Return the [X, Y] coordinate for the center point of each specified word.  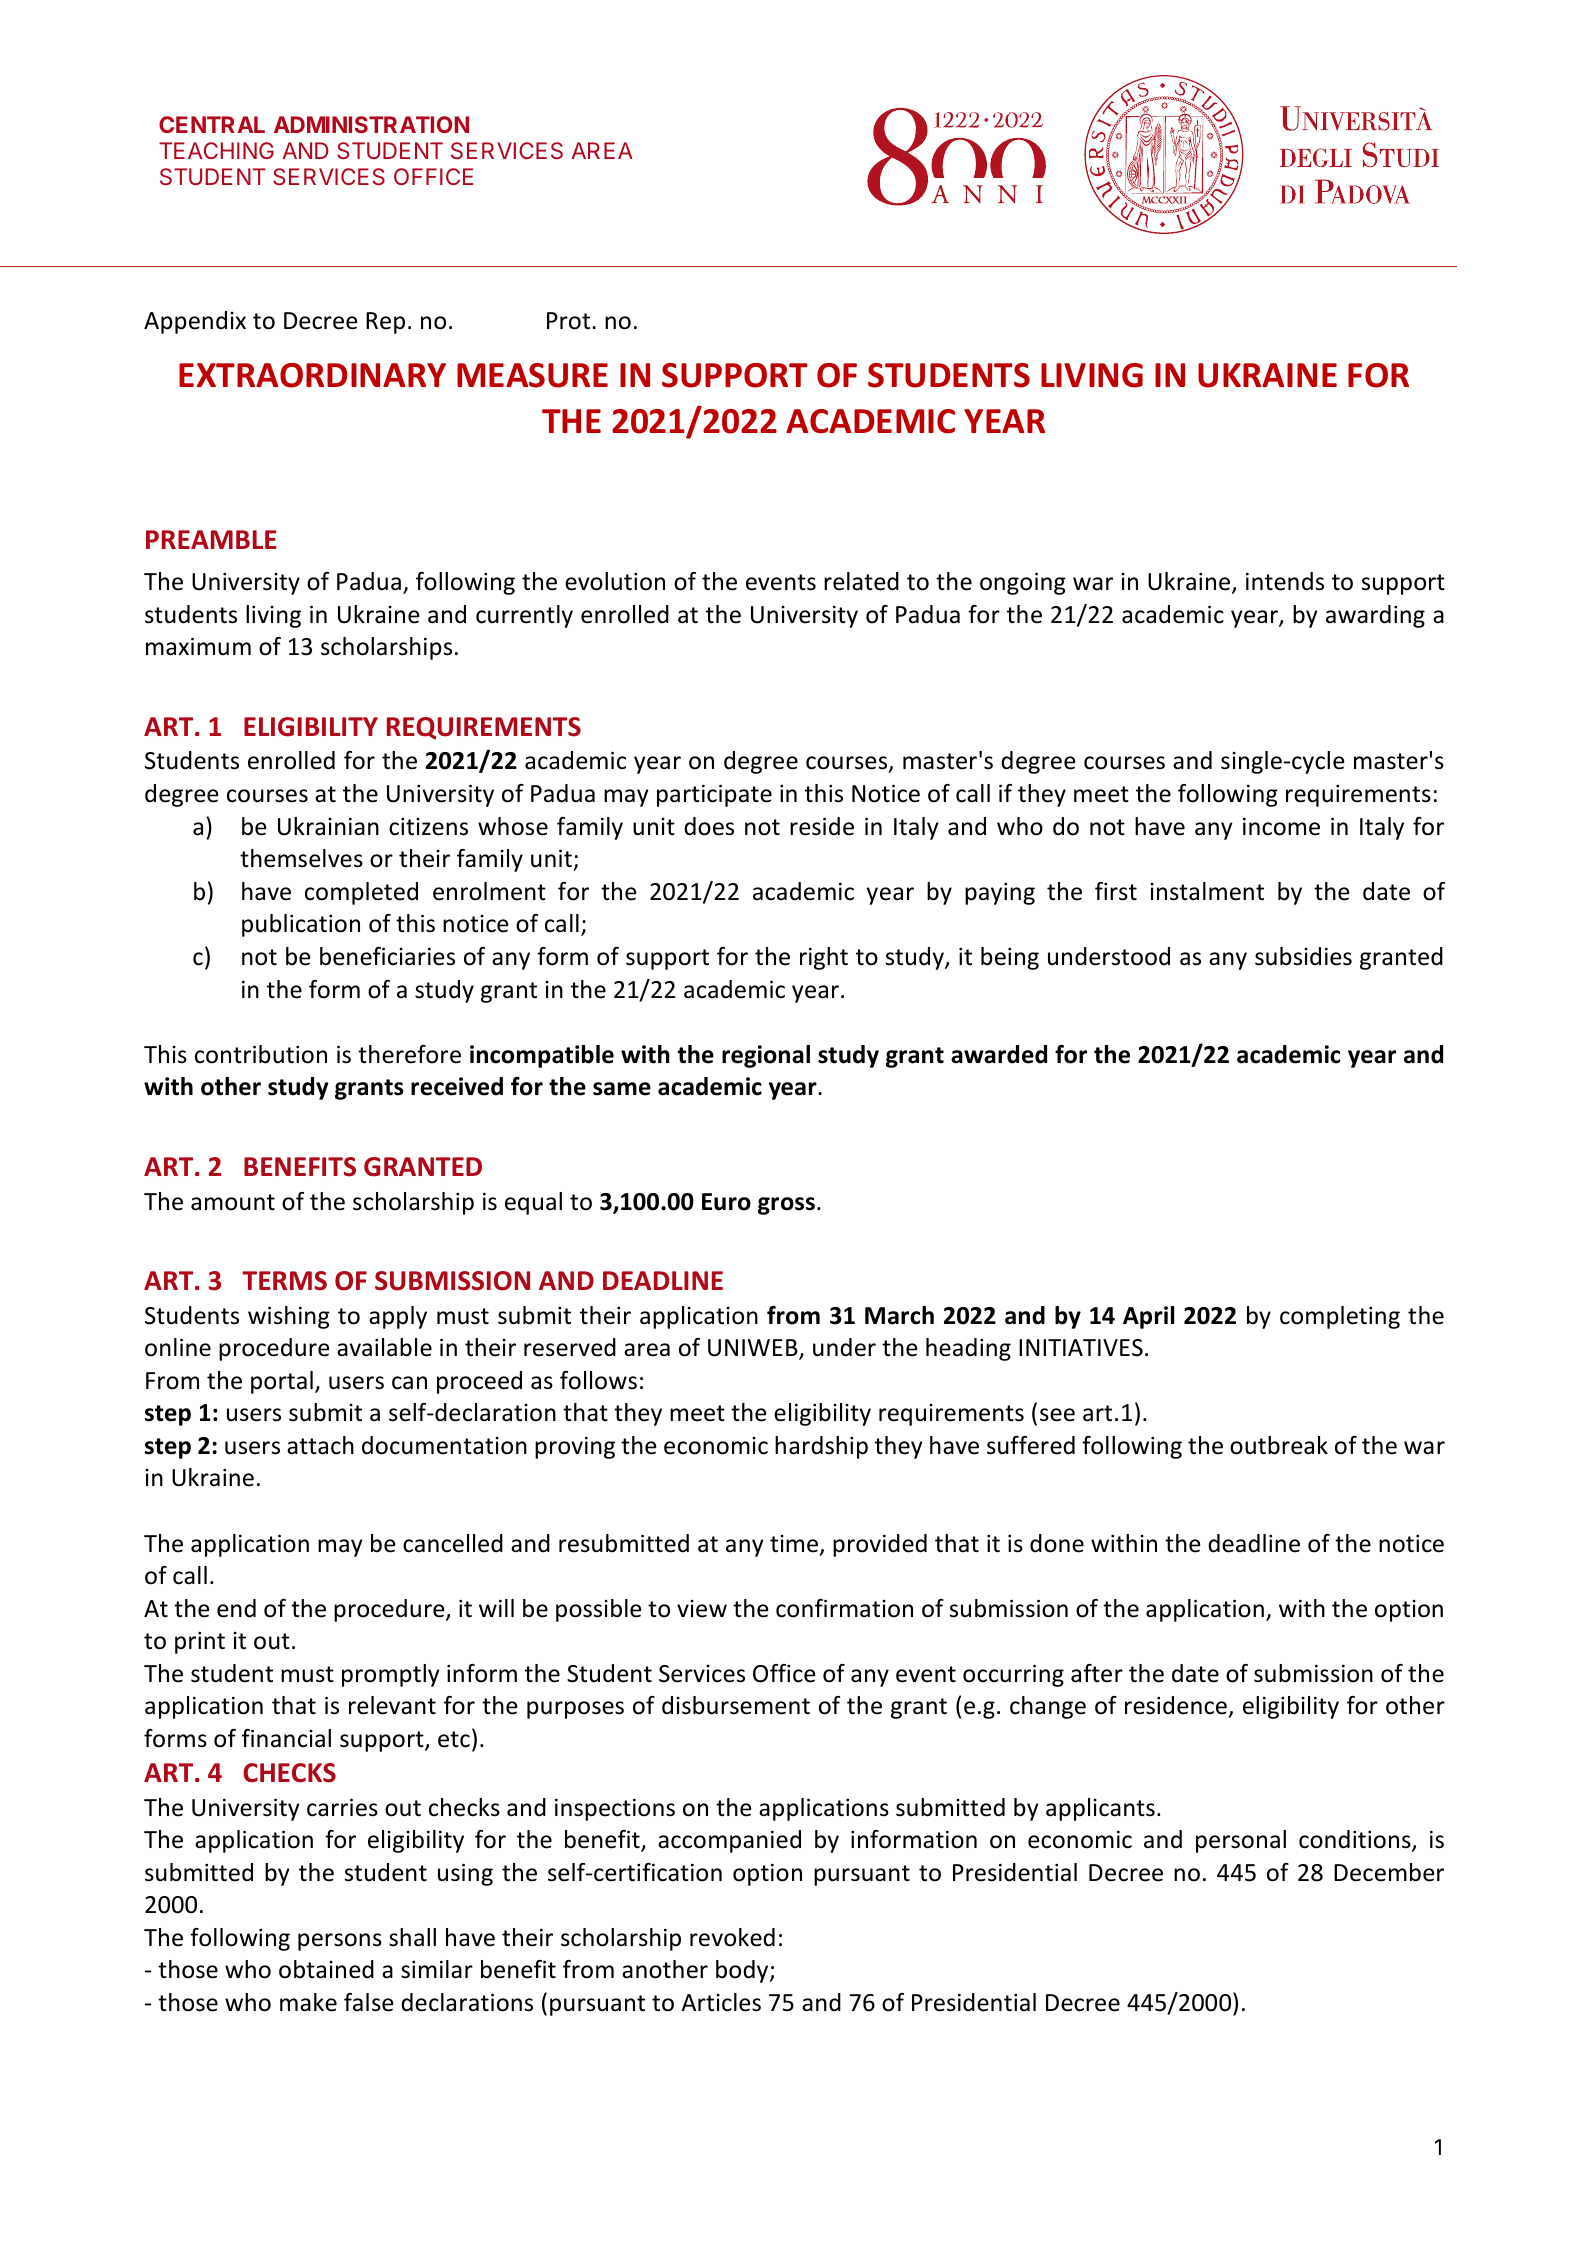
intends [1285, 581]
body [743, 1971]
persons [340, 1942]
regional [766, 1056]
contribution [261, 1054]
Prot [570, 321]
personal [1241, 1841]
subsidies [1303, 956]
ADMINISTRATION [371, 124]
